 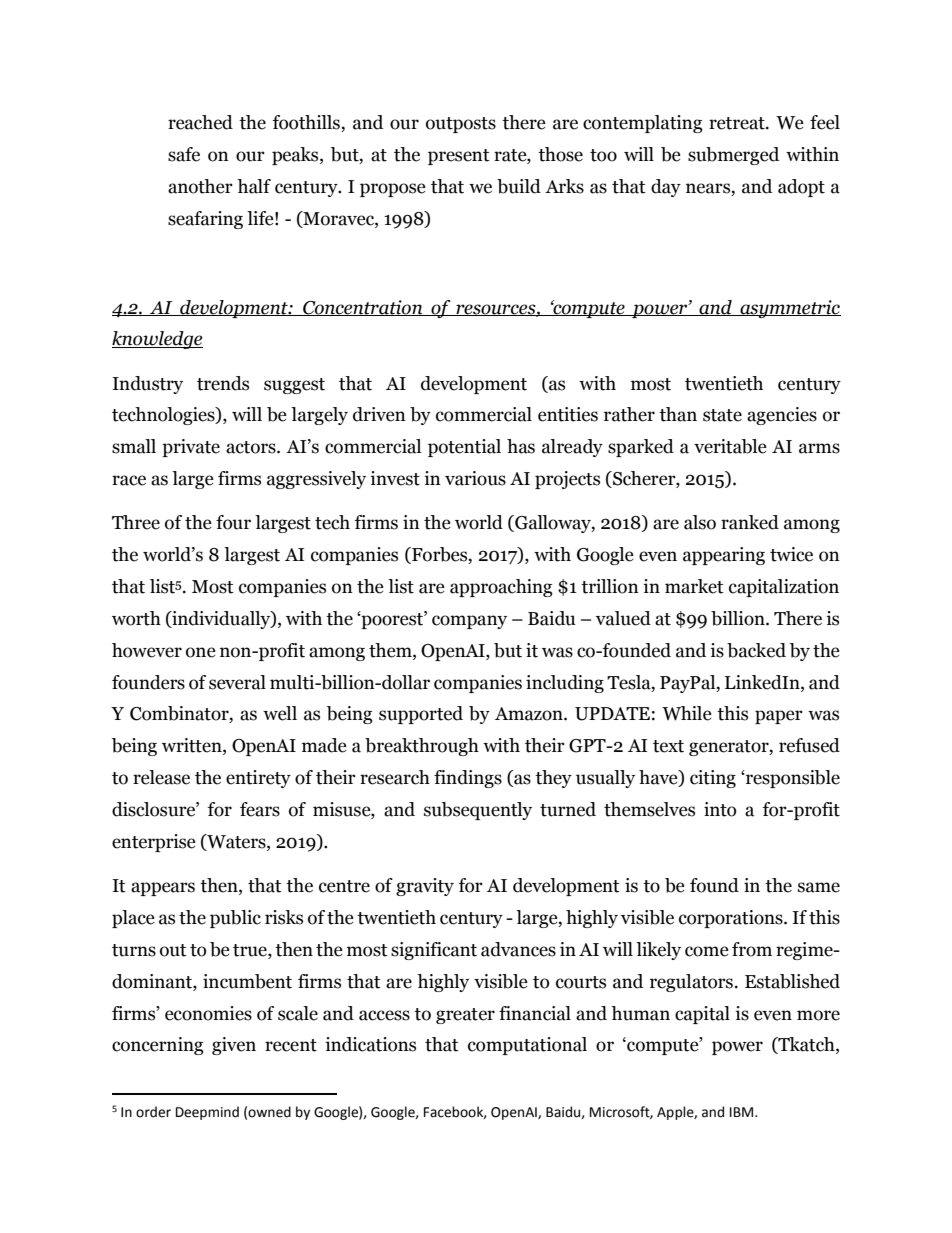 What do you see at coordinates (207, 1113) in the screenshot?
I see `Deepmind` at bounding box center [207, 1113].
